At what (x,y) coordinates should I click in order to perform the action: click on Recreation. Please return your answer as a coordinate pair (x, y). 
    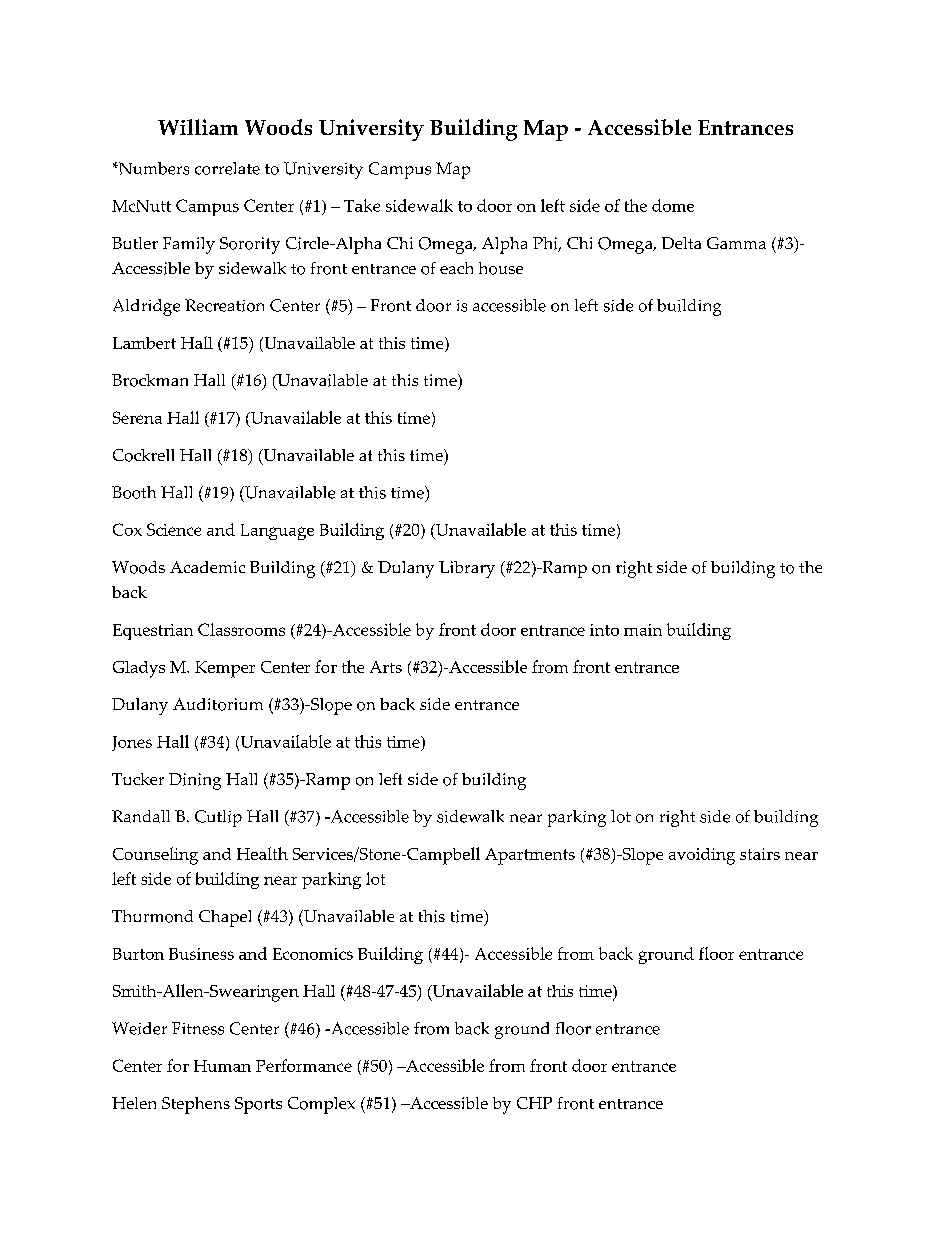
    Looking at the image, I should click on (224, 305).
